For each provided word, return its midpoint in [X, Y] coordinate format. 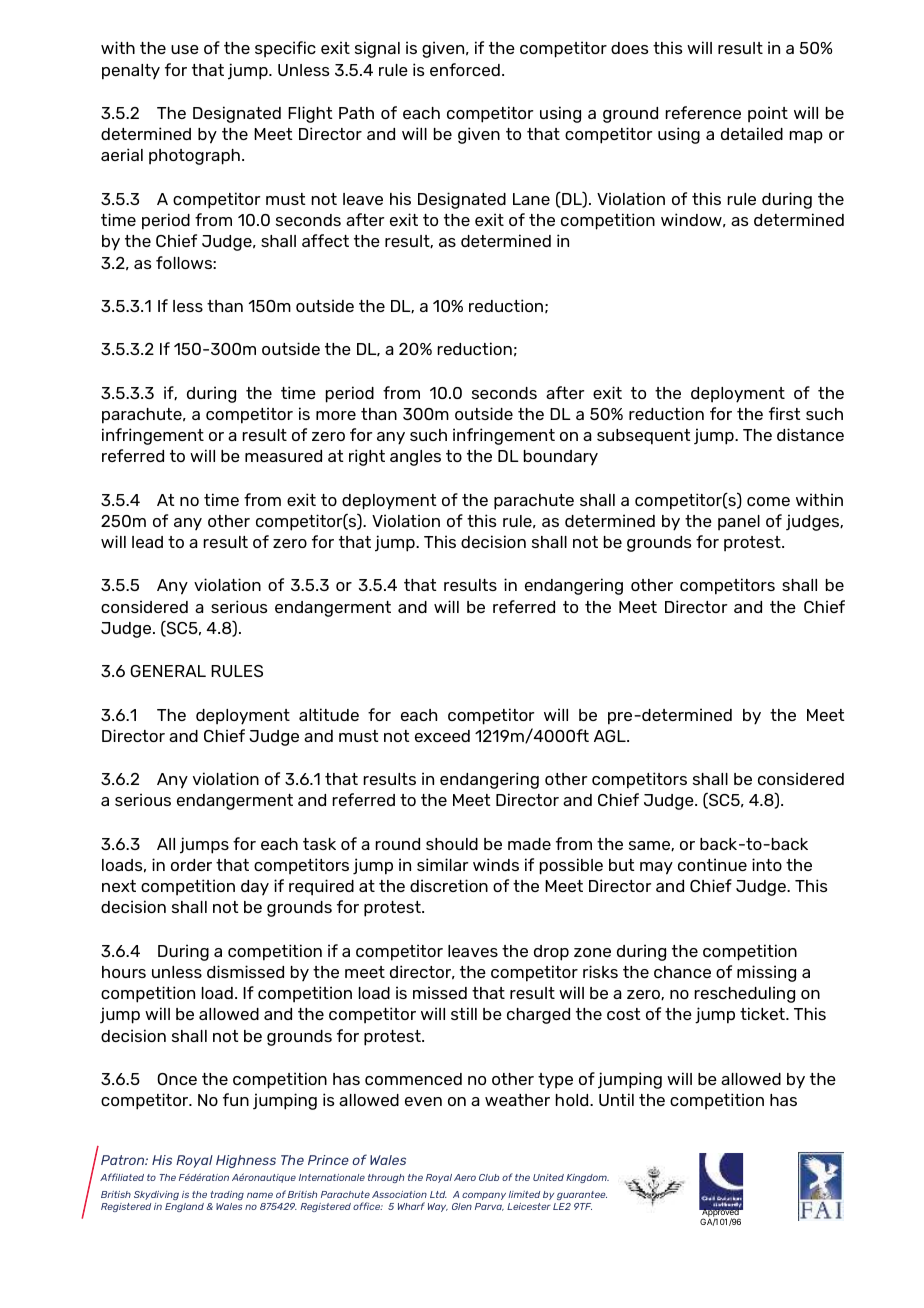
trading [227, 1195]
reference [703, 112]
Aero [465, 1177]
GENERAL [168, 671]
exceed [442, 736]
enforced [465, 69]
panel [739, 522]
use [185, 49]
